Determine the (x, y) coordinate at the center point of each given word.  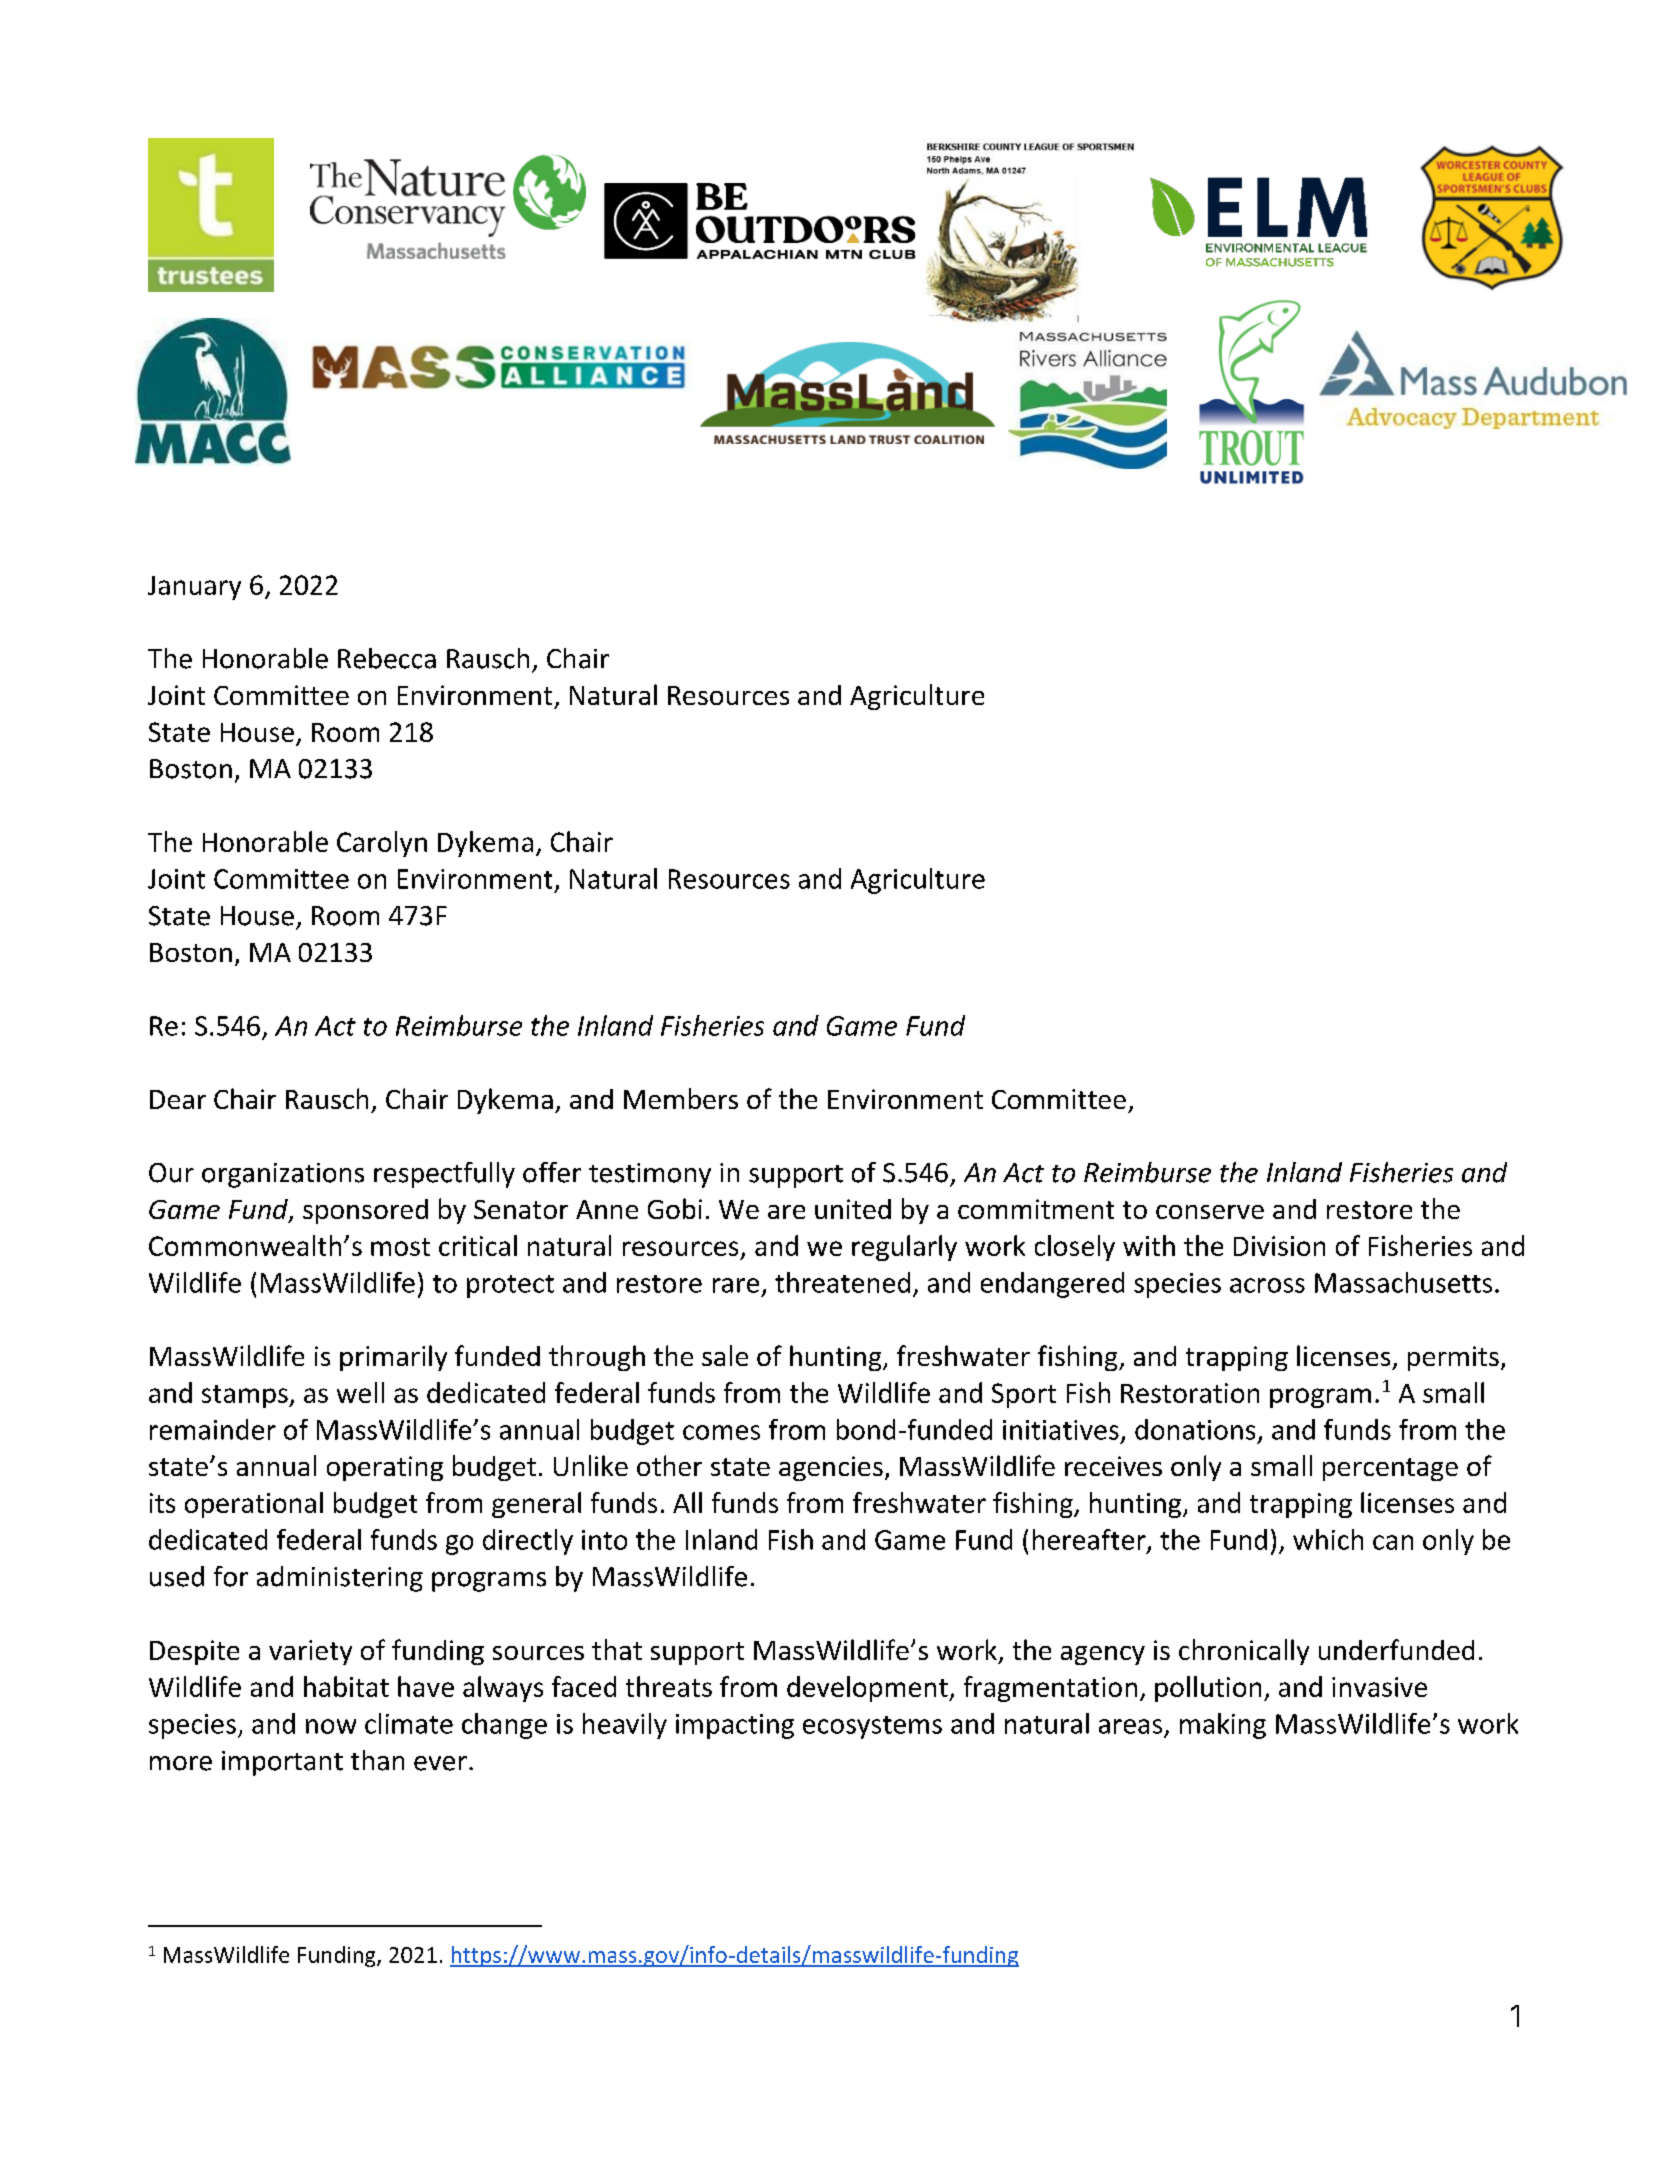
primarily (393, 1358)
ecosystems (872, 1727)
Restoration (1190, 1393)
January (194, 588)
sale (725, 1355)
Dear (178, 1099)
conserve (1210, 1212)
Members (681, 1098)
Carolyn (382, 844)
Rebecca (387, 658)
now (331, 1726)
